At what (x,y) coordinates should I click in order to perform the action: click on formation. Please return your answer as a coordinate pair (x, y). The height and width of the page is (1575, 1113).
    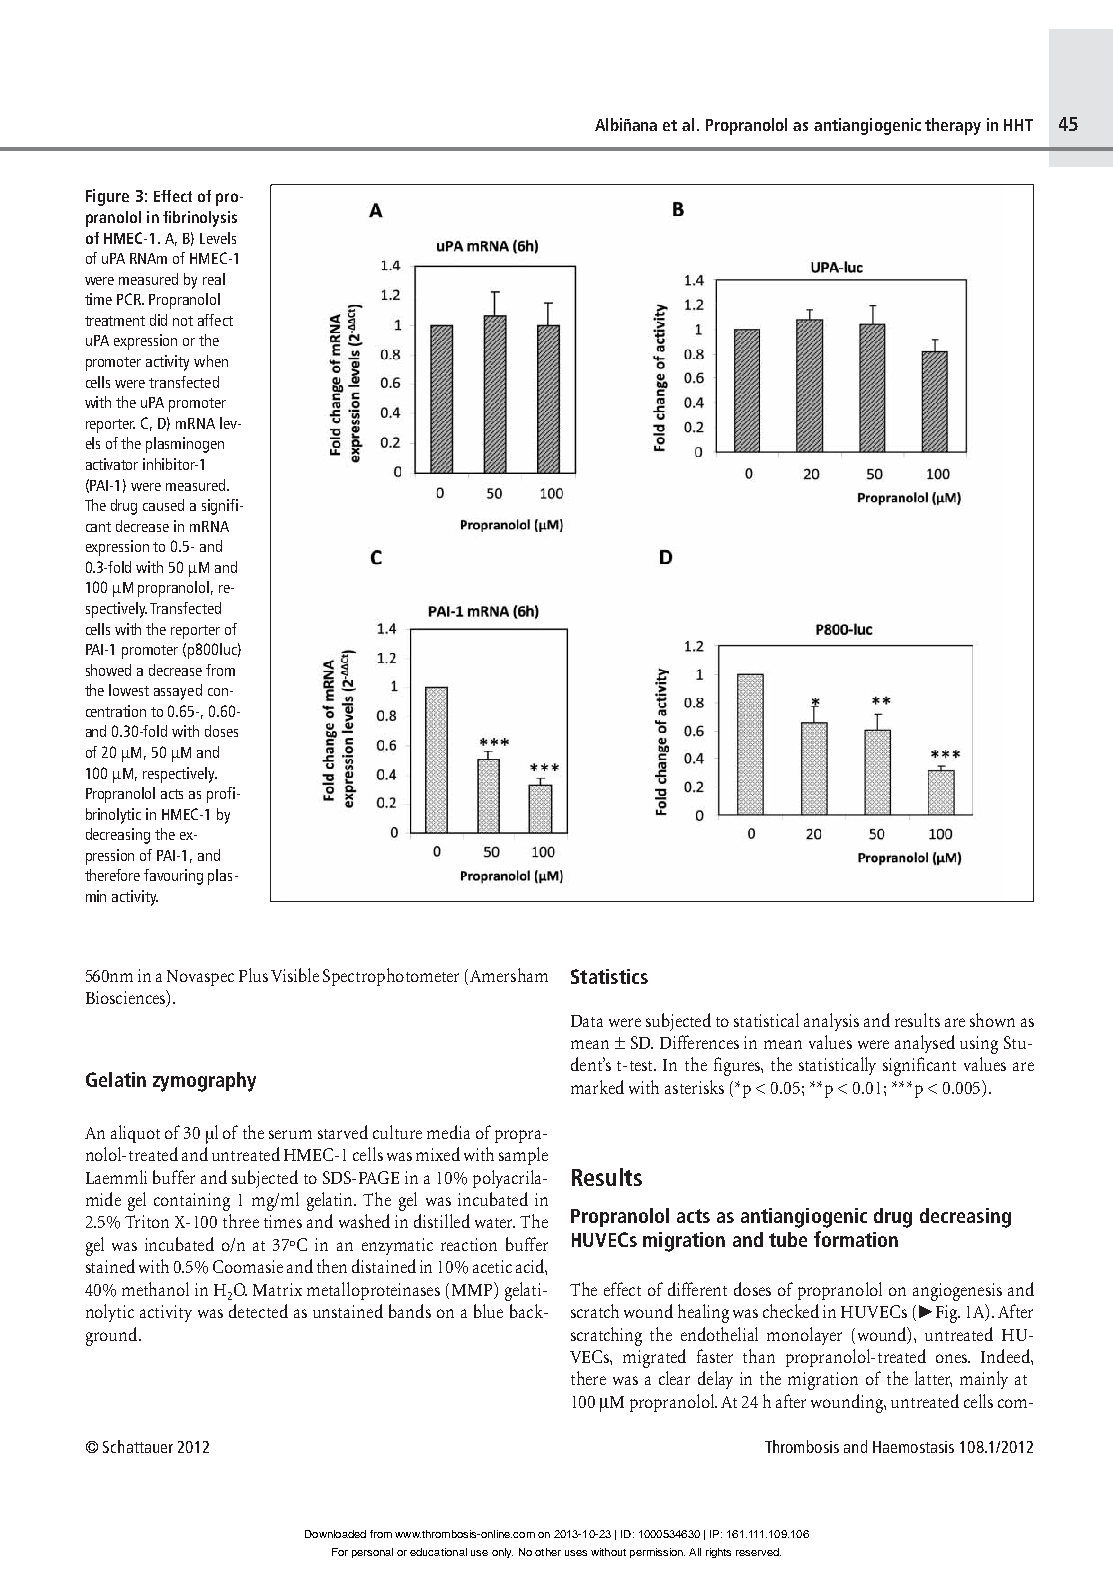
    Looking at the image, I should click on (856, 1239).
